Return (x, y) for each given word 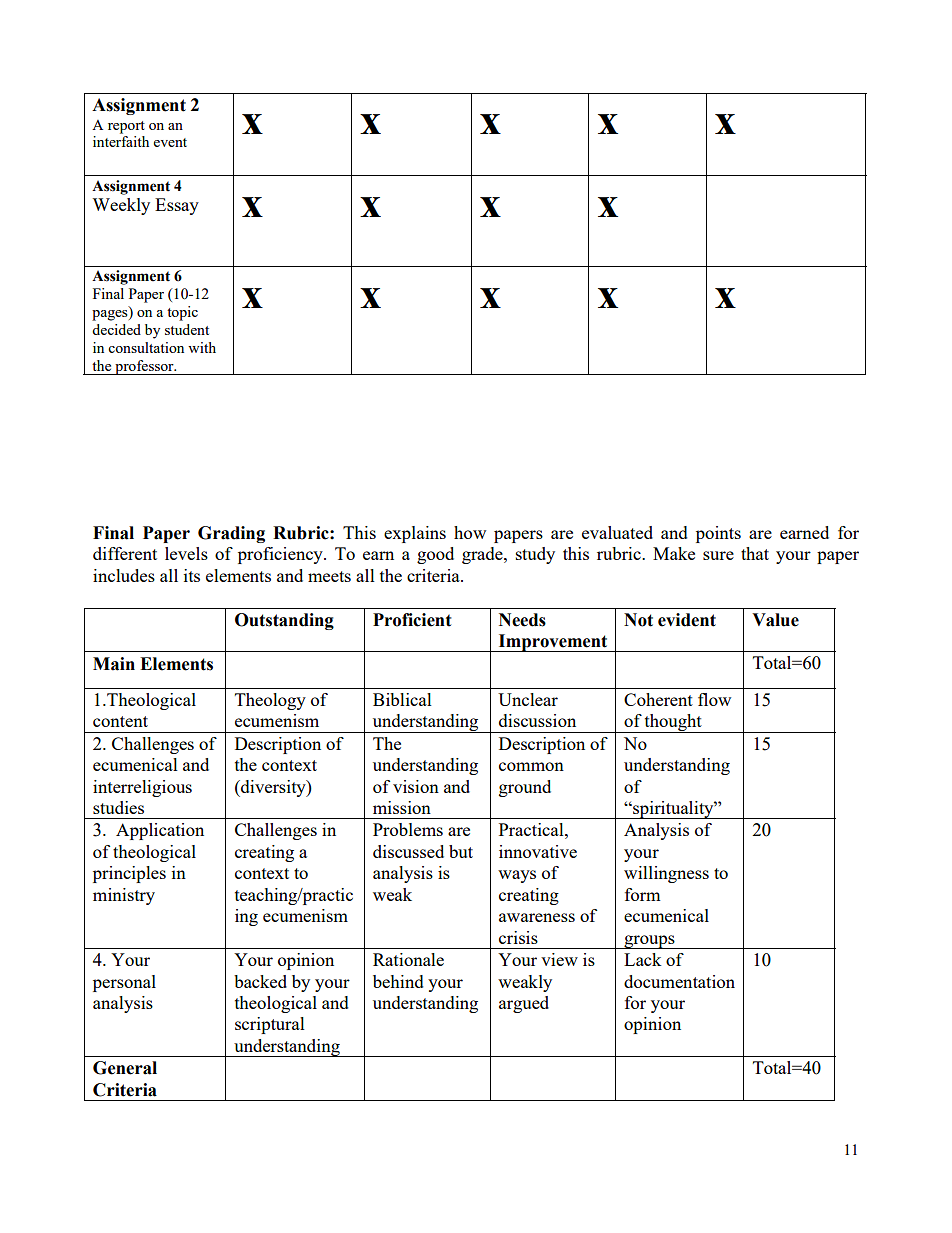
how (470, 532)
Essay (177, 206)
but (461, 851)
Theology (270, 701)
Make (674, 553)
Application (160, 831)
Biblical (402, 699)
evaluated (617, 532)
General (125, 1068)
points (718, 534)
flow (714, 699)
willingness (666, 874)
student (187, 329)
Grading (231, 534)
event (170, 142)
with (202, 347)
